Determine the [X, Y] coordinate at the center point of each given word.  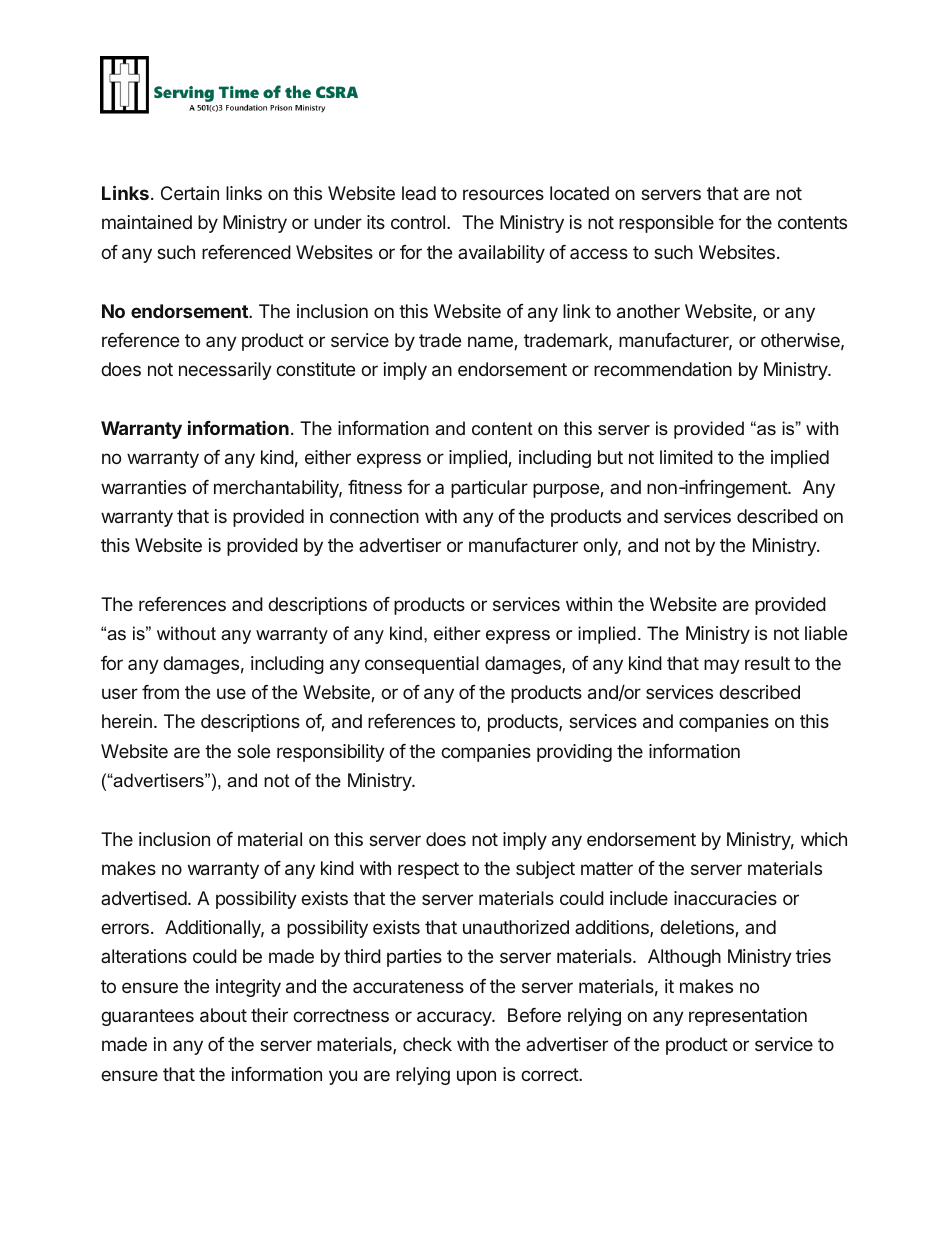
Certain [190, 193]
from [160, 692]
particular [489, 489]
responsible [666, 224]
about [223, 1015]
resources [503, 194]
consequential [422, 665]
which [824, 839]
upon [476, 1077]
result [767, 663]
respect [428, 870]
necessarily [225, 371]
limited [686, 457]
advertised [144, 898]
